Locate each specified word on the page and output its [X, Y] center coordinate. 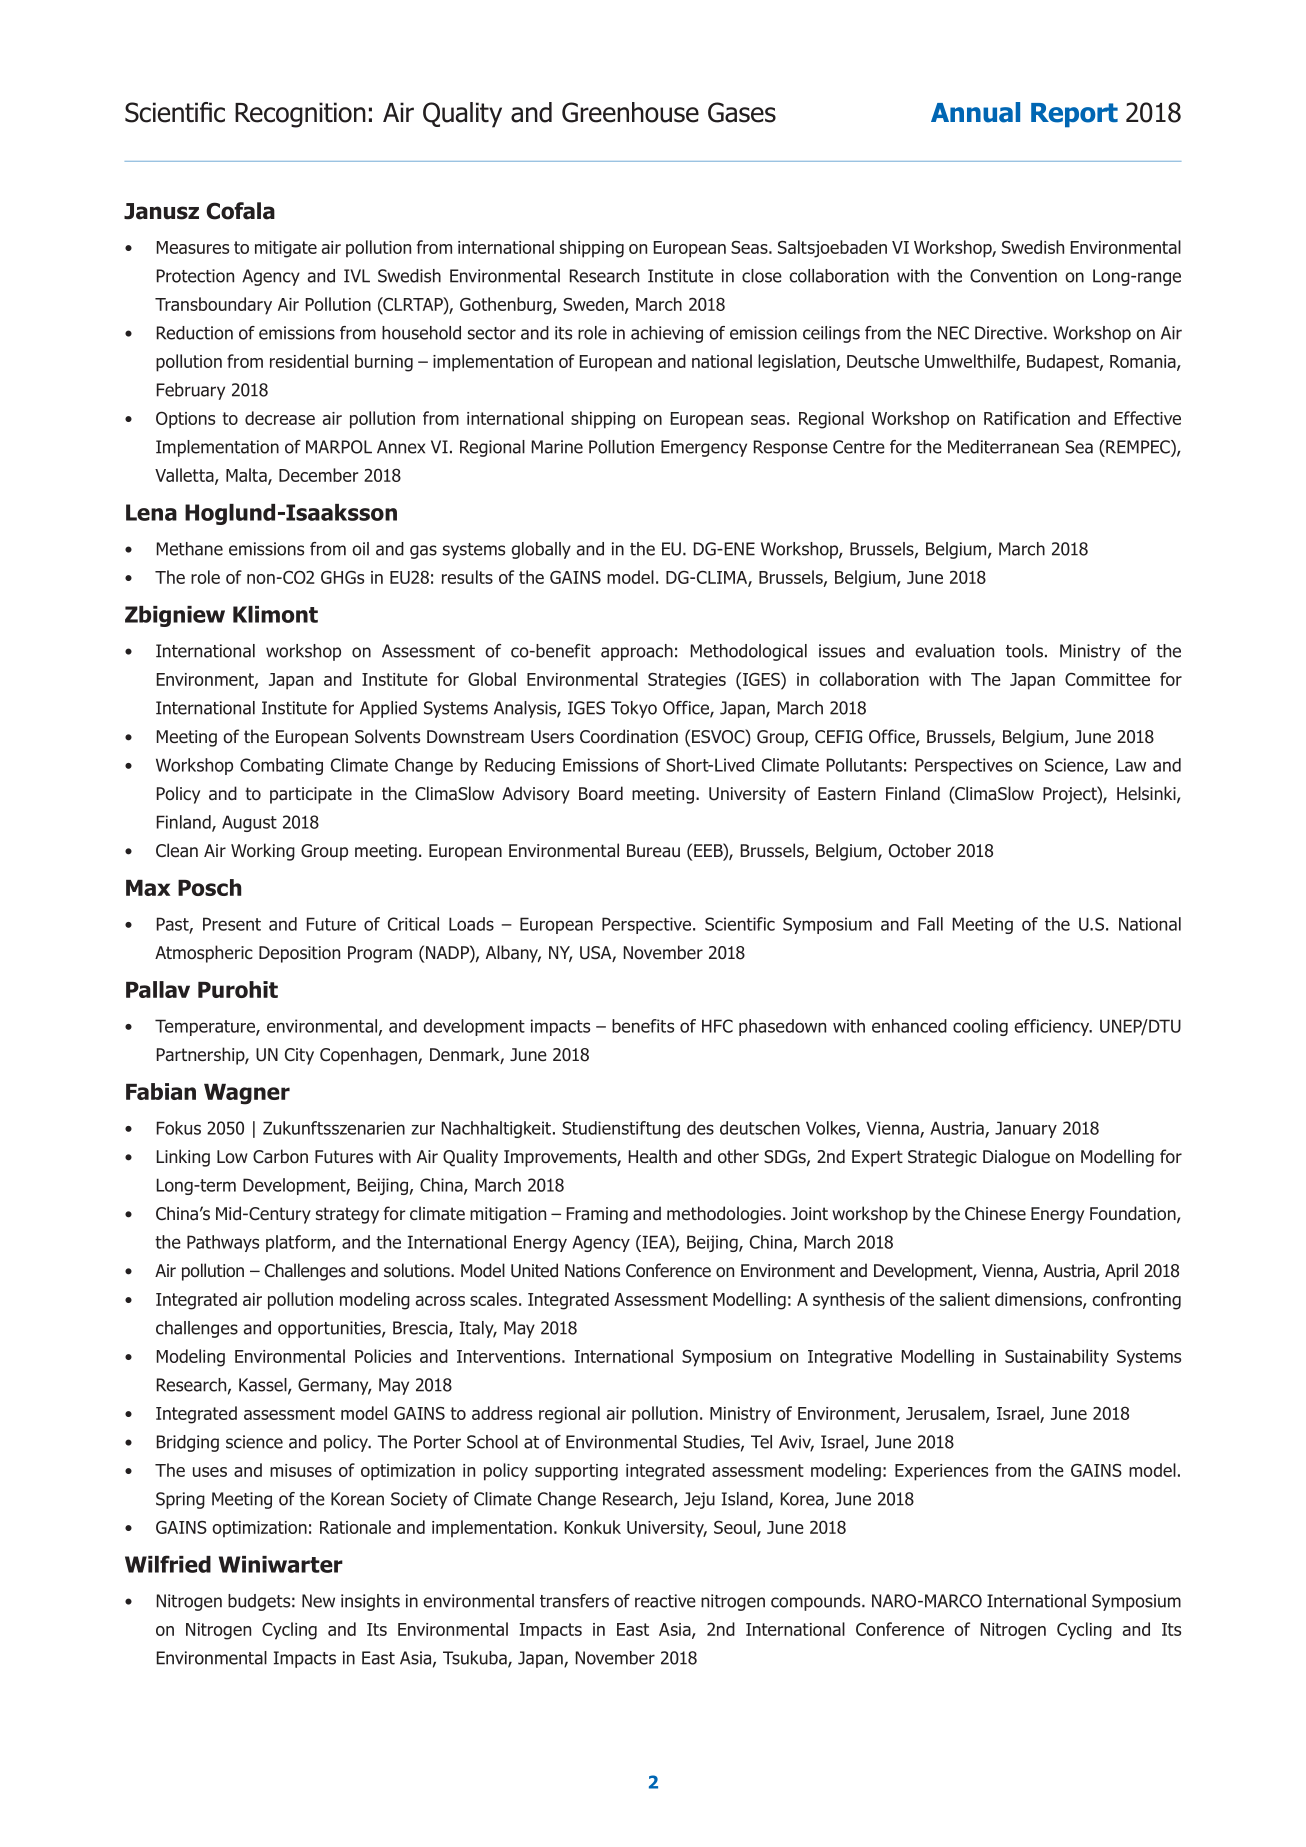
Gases [742, 112]
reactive [665, 1601]
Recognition [300, 115]
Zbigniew [175, 616]
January [1026, 1129]
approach [637, 652]
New [318, 1601]
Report [1074, 115]
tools [1024, 651]
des [700, 1128]
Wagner [247, 1094]
